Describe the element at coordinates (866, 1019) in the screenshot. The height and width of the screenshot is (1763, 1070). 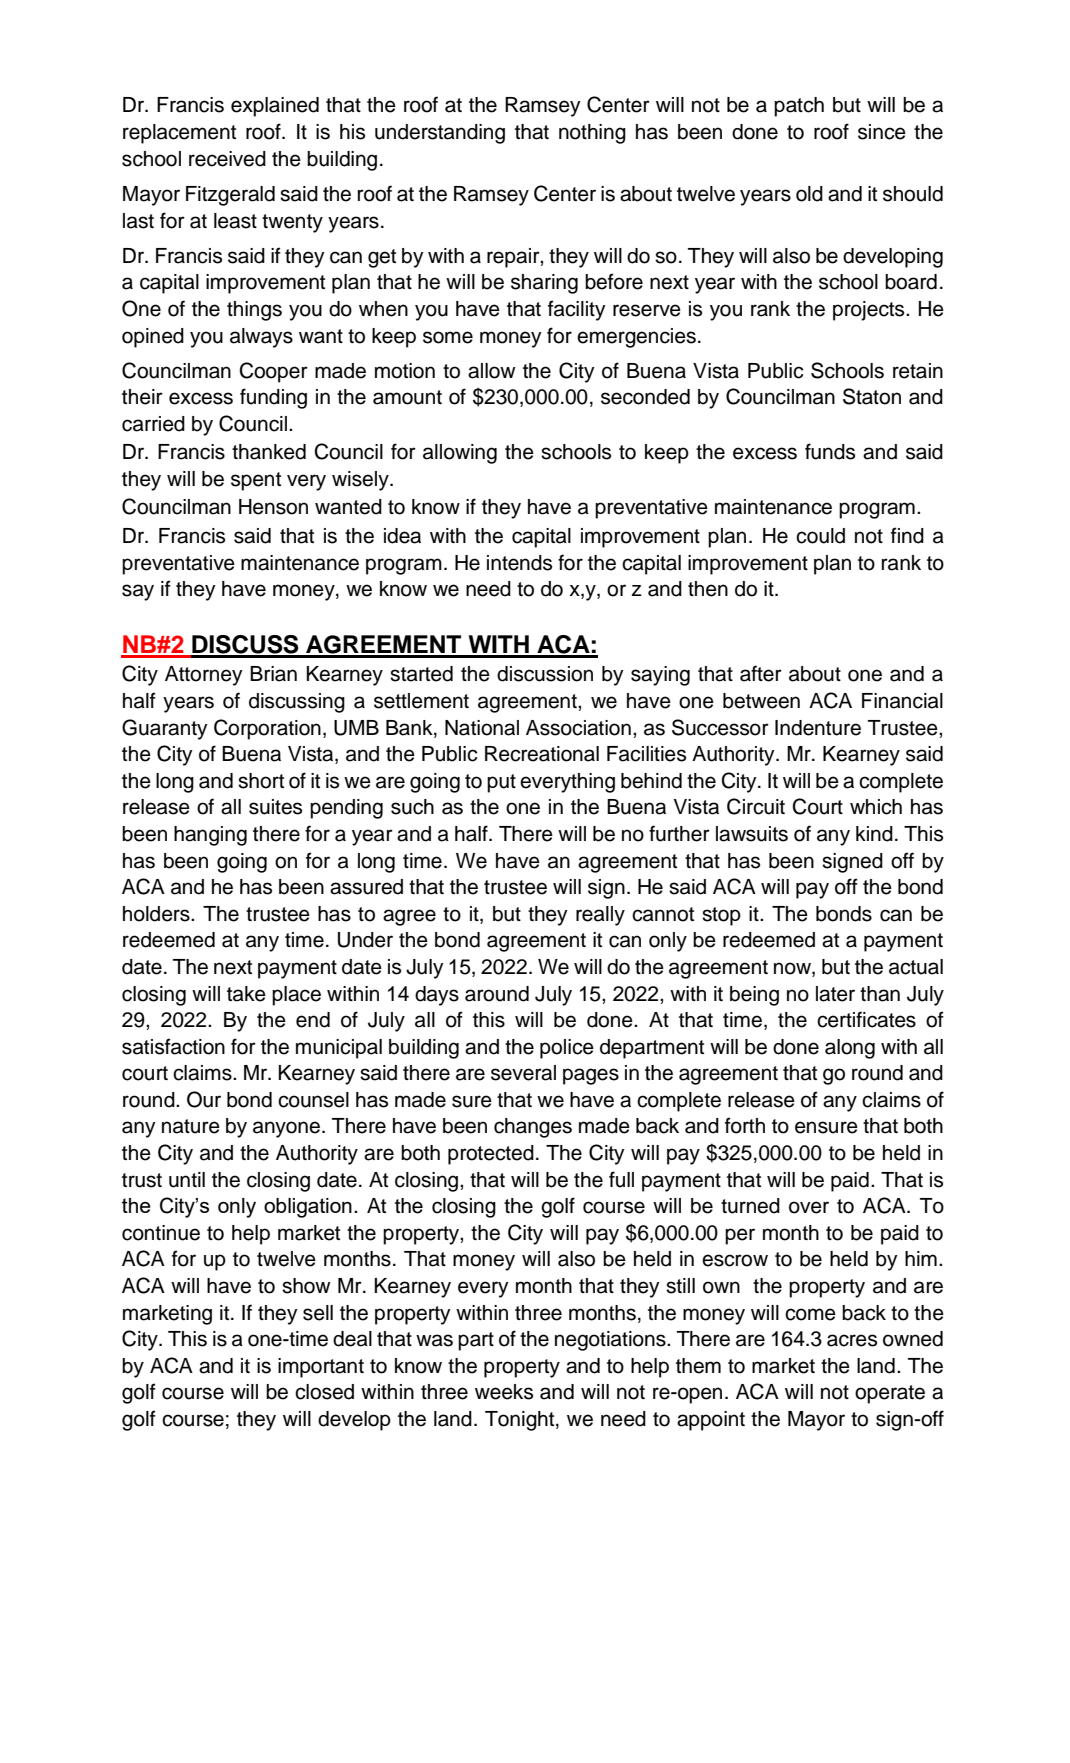
I see `certificates` at that location.
